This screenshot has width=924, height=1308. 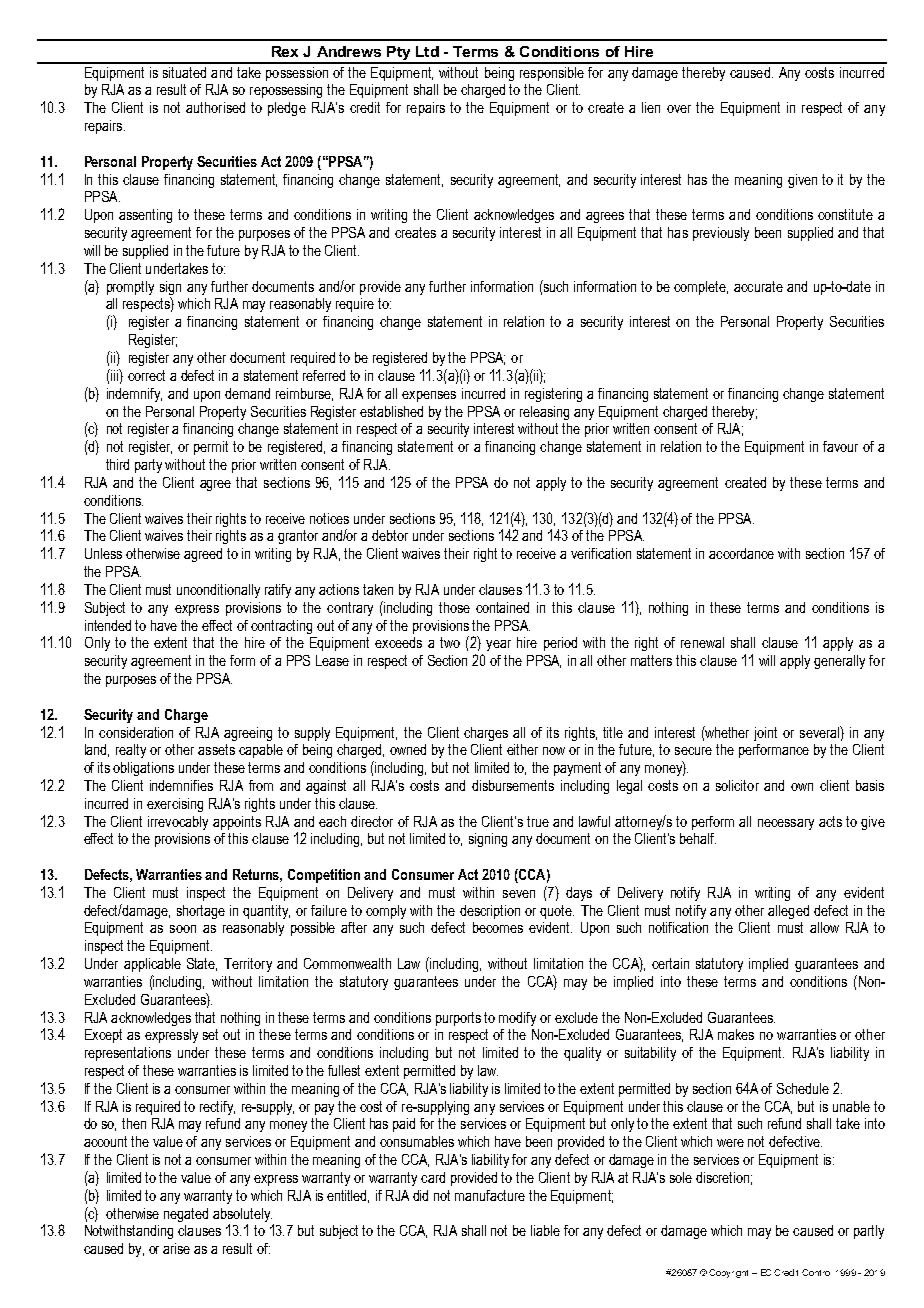 What do you see at coordinates (215, 107) in the screenshot?
I see `authorised` at bounding box center [215, 107].
